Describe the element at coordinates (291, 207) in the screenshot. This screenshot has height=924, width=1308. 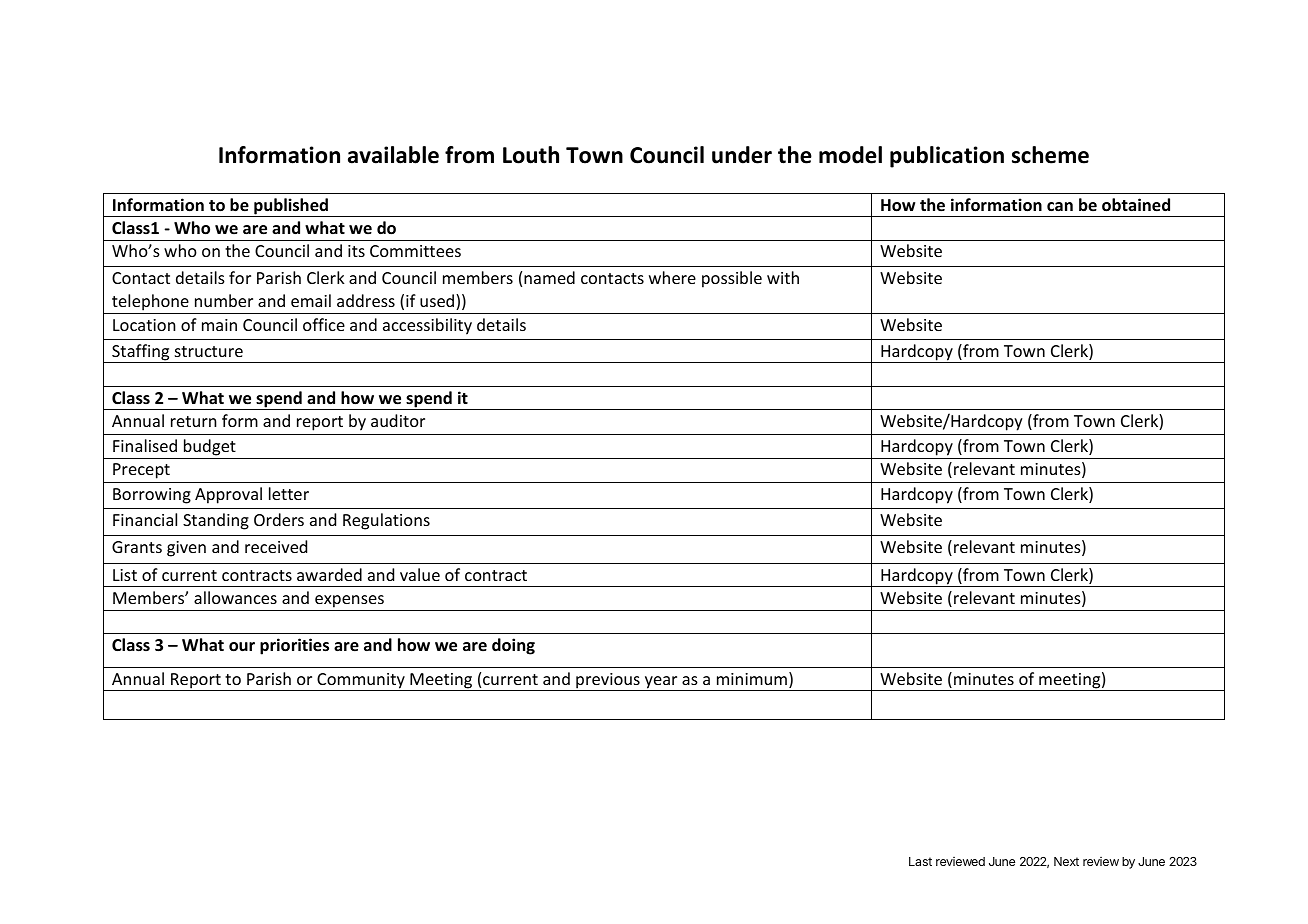
I see `published` at that location.
